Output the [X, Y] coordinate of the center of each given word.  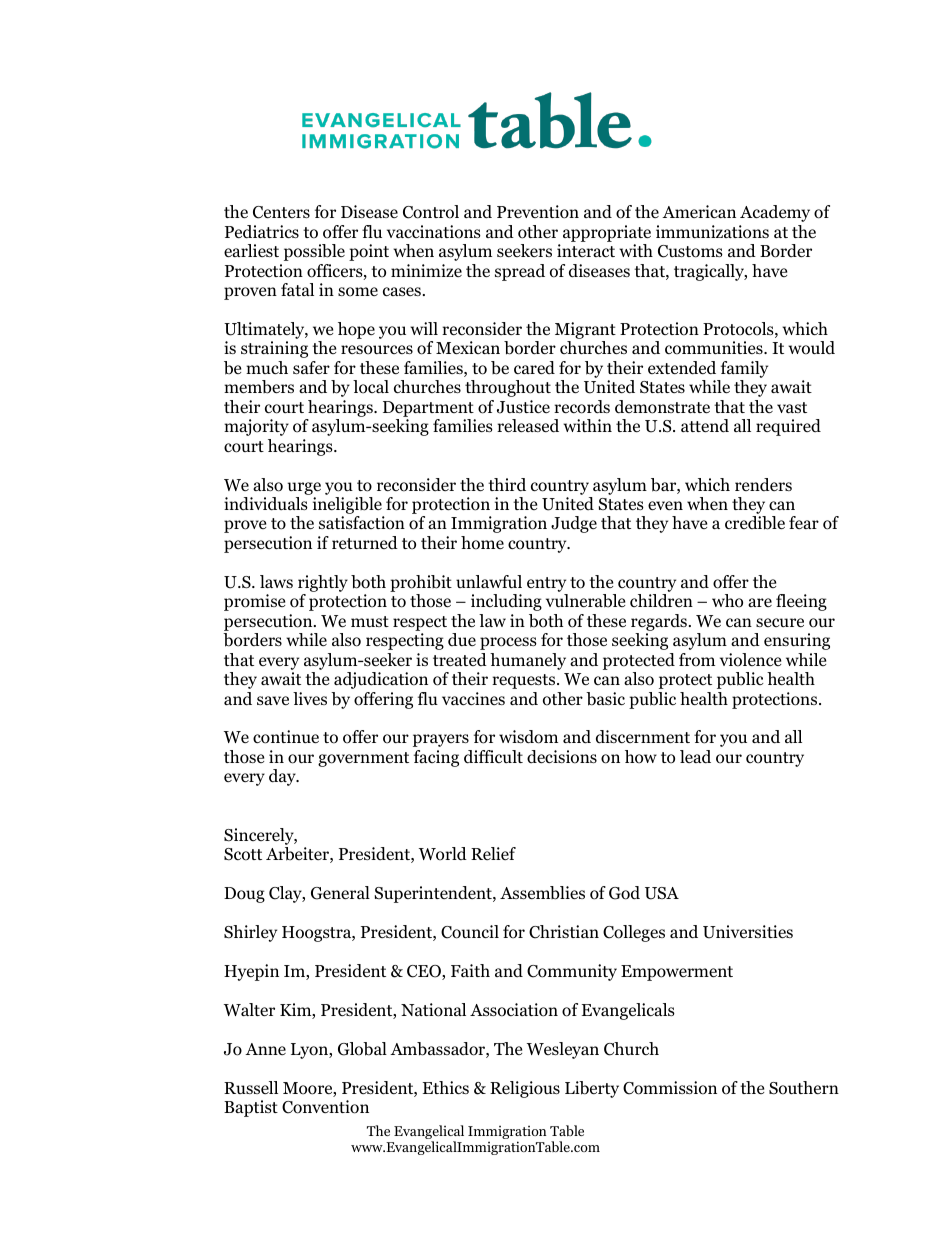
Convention [325, 1107]
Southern [804, 1088]
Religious [525, 1089]
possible [314, 252]
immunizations [712, 232]
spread [520, 272]
